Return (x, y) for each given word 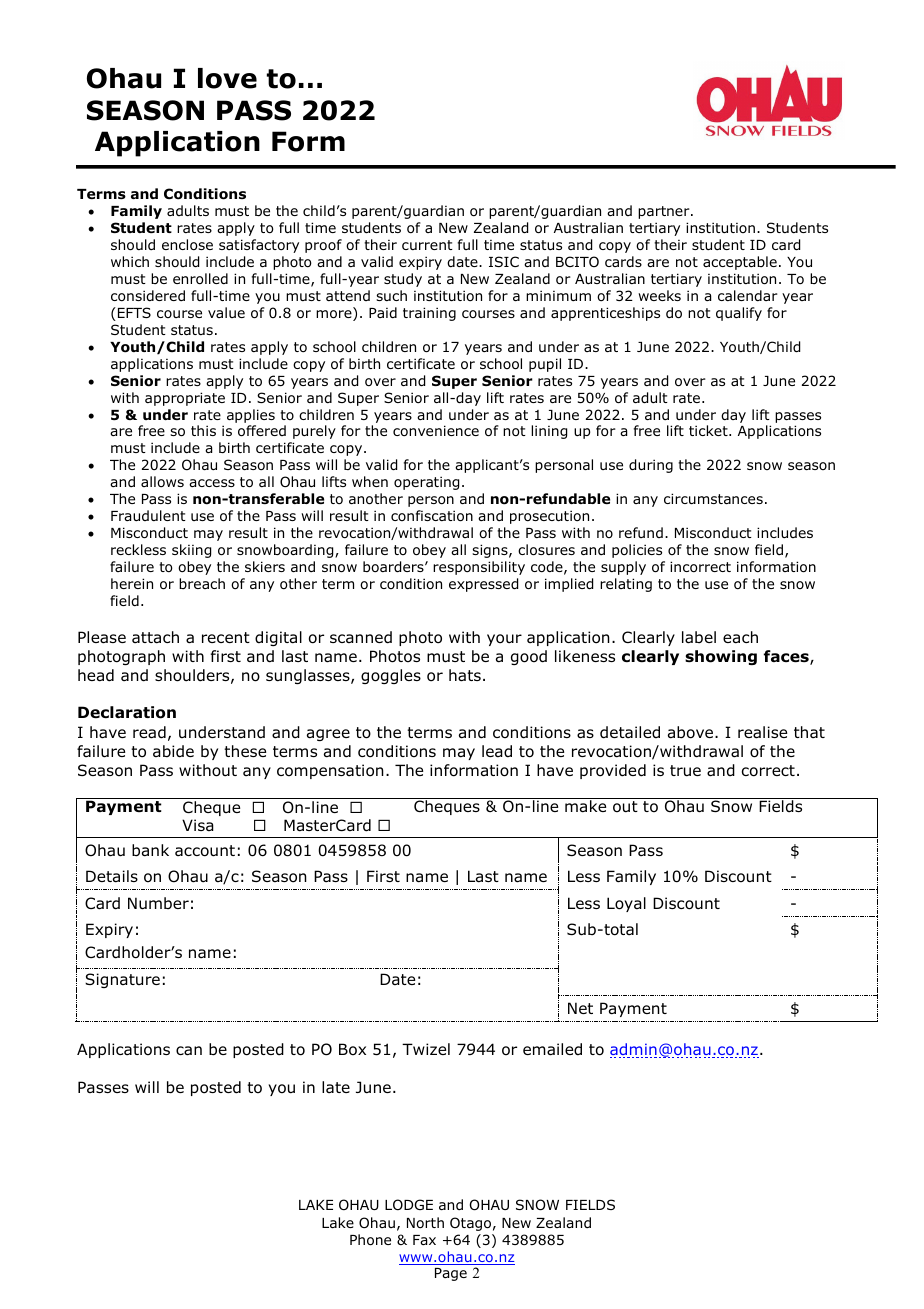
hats (465, 675)
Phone (370, 1240)
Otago (470, 1224)
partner (665, 212)
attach (155, 637)
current (427, 245)
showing (721, 657)
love (227, 78)
